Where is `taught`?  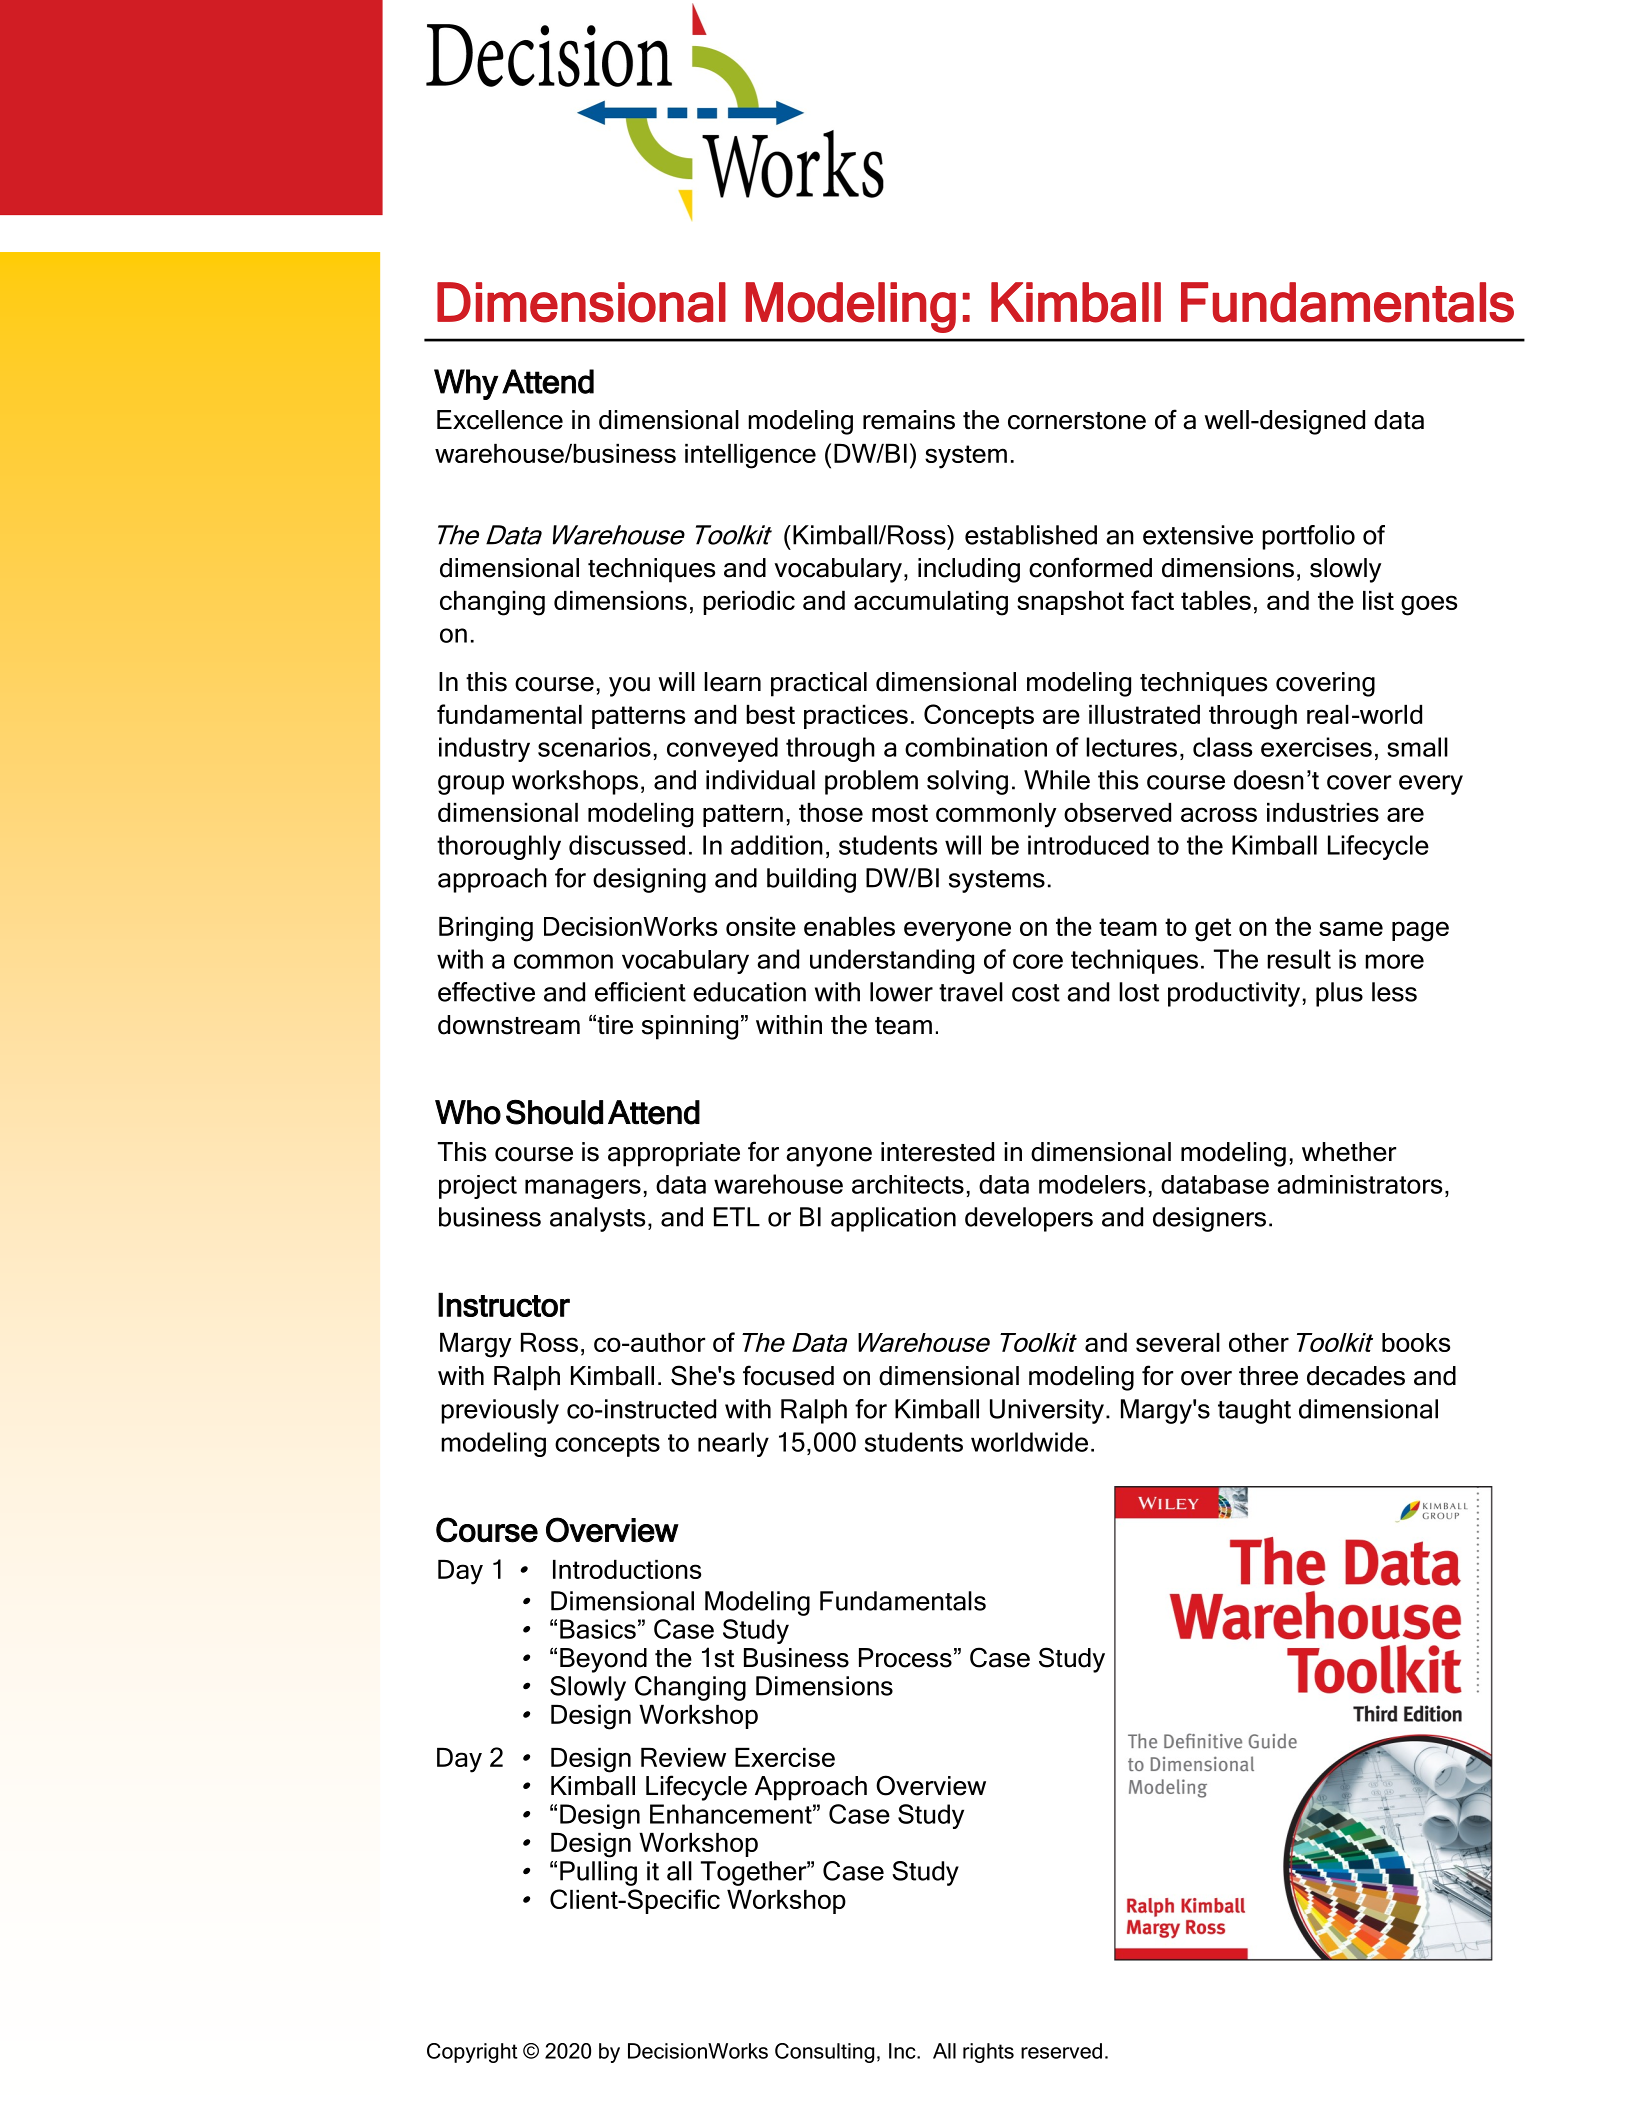 taught is located at coordinates (1254, 1411).
